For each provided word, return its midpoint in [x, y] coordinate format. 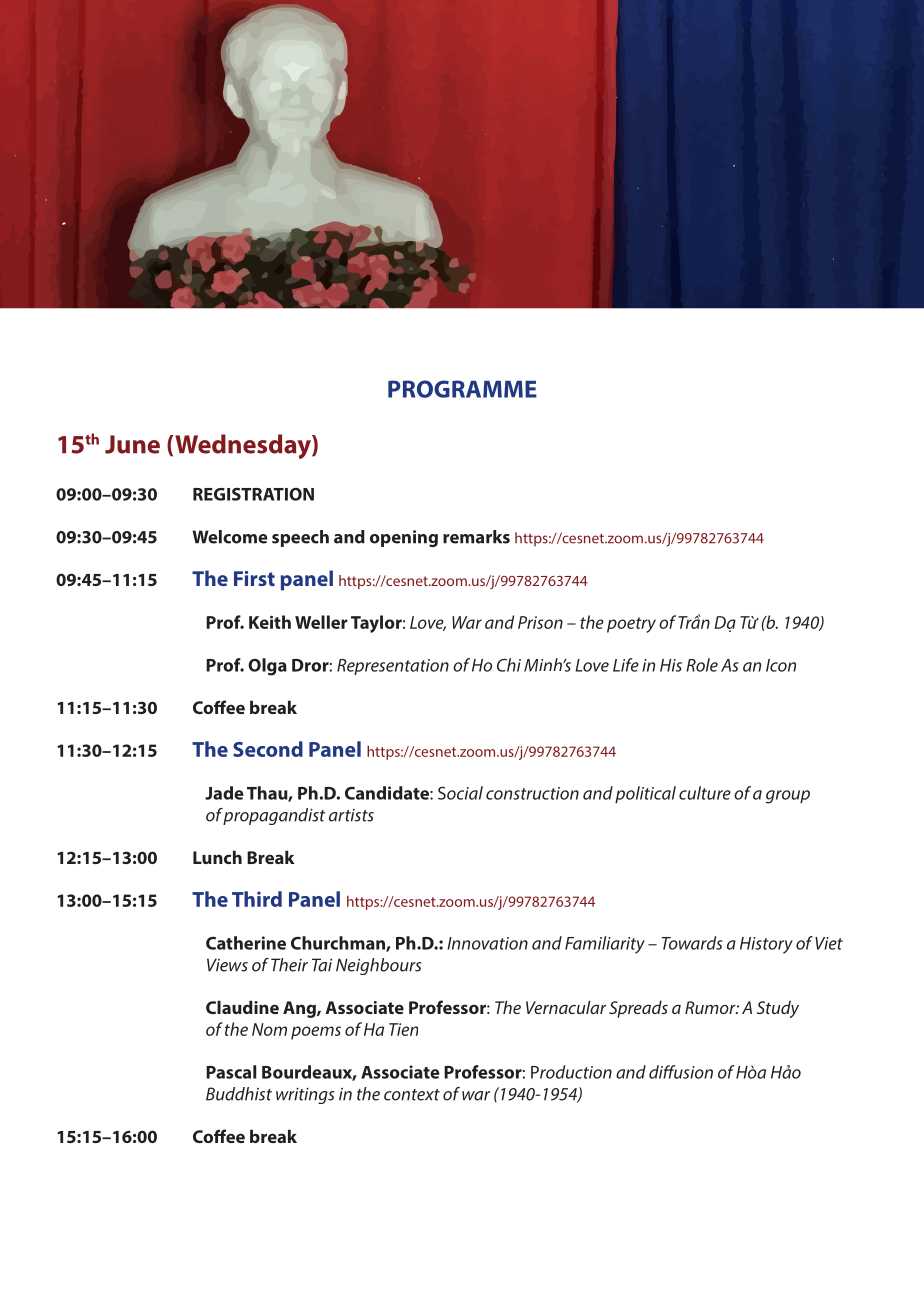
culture [705, 793]
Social [460, 793]
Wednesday [244, 446]
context [412, 1095]
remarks [476, 537]
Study [778, 1009]
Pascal [231, 1072]
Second [268, 749]
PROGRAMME [462, 389]
